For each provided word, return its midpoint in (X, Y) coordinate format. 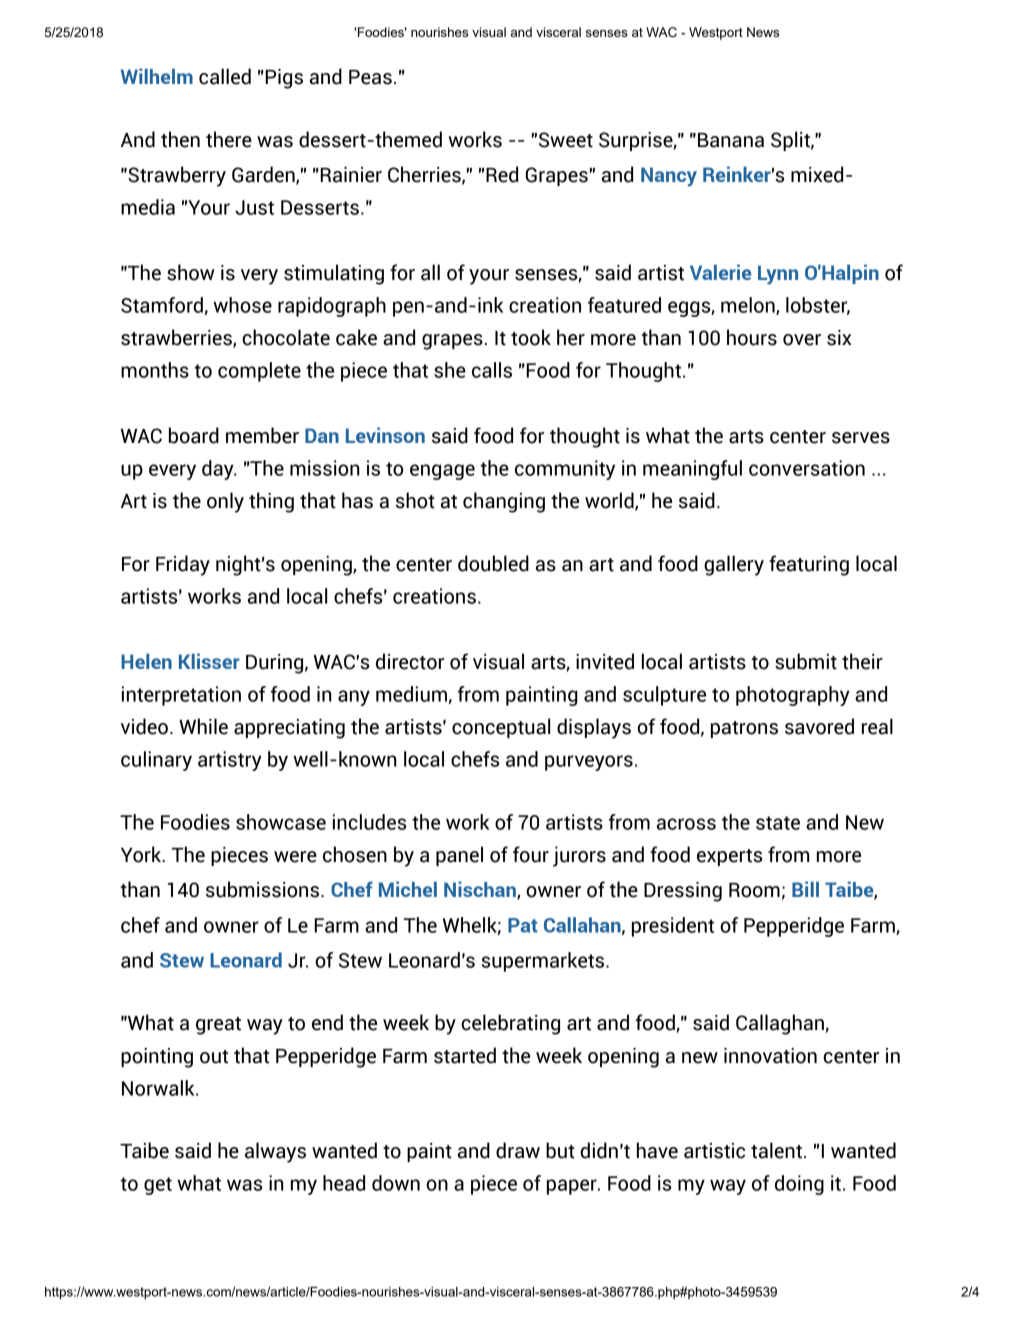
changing (504, 502)
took (531, 337)
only (225, 502)
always (275, 1152)
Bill (805, 889)
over (802, 340)
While (203, 726)
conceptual (501, 728)
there (229, 139)
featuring (809, 565)
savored (819, 726)
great (218, 1026)
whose (242, 305)
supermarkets (544, 962)
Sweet (566, 140)
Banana (731, 140)
